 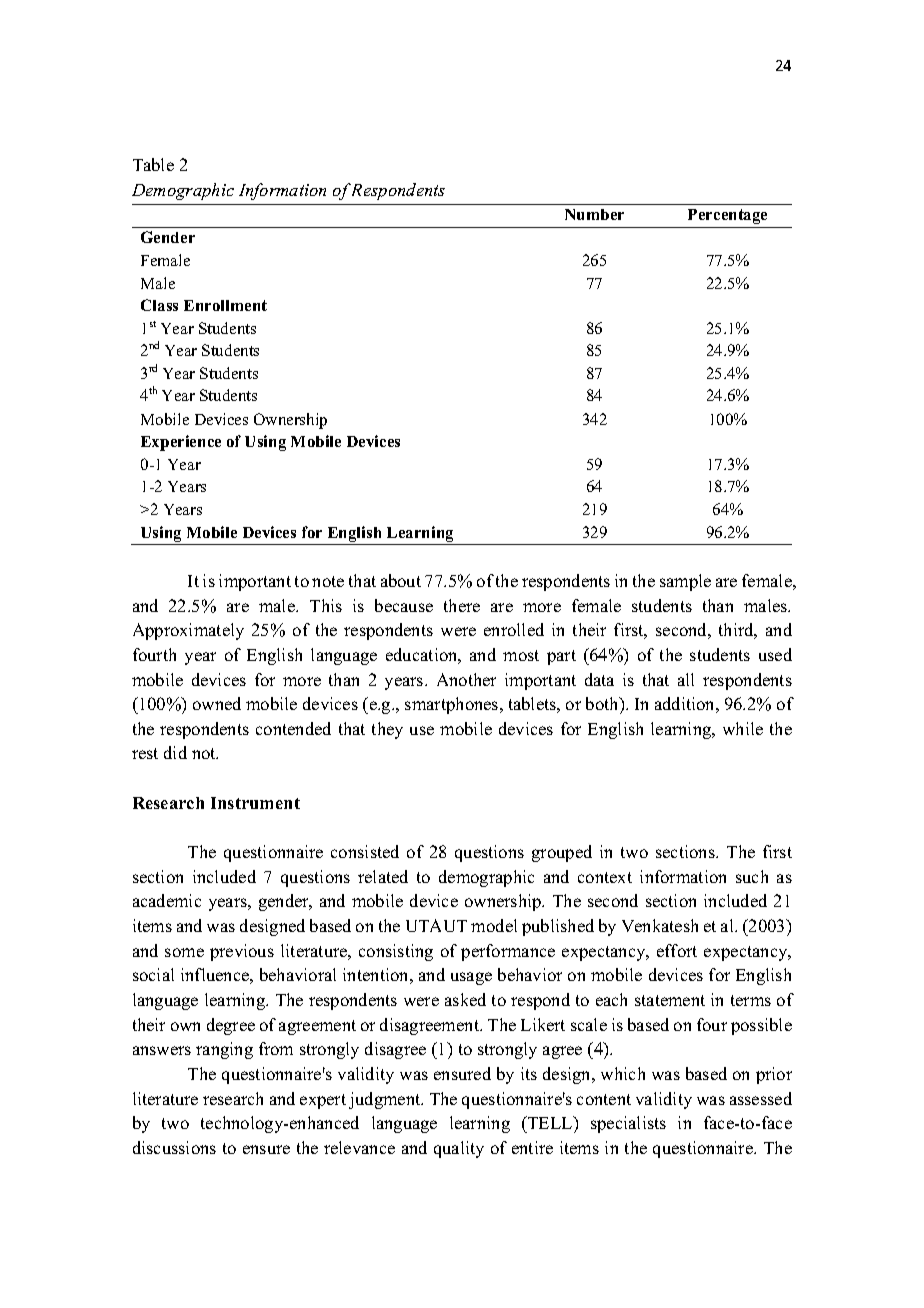 What do you see at coordinates (365, 851) in the page?
I see `consisted` at bounding box center [365, 851].
